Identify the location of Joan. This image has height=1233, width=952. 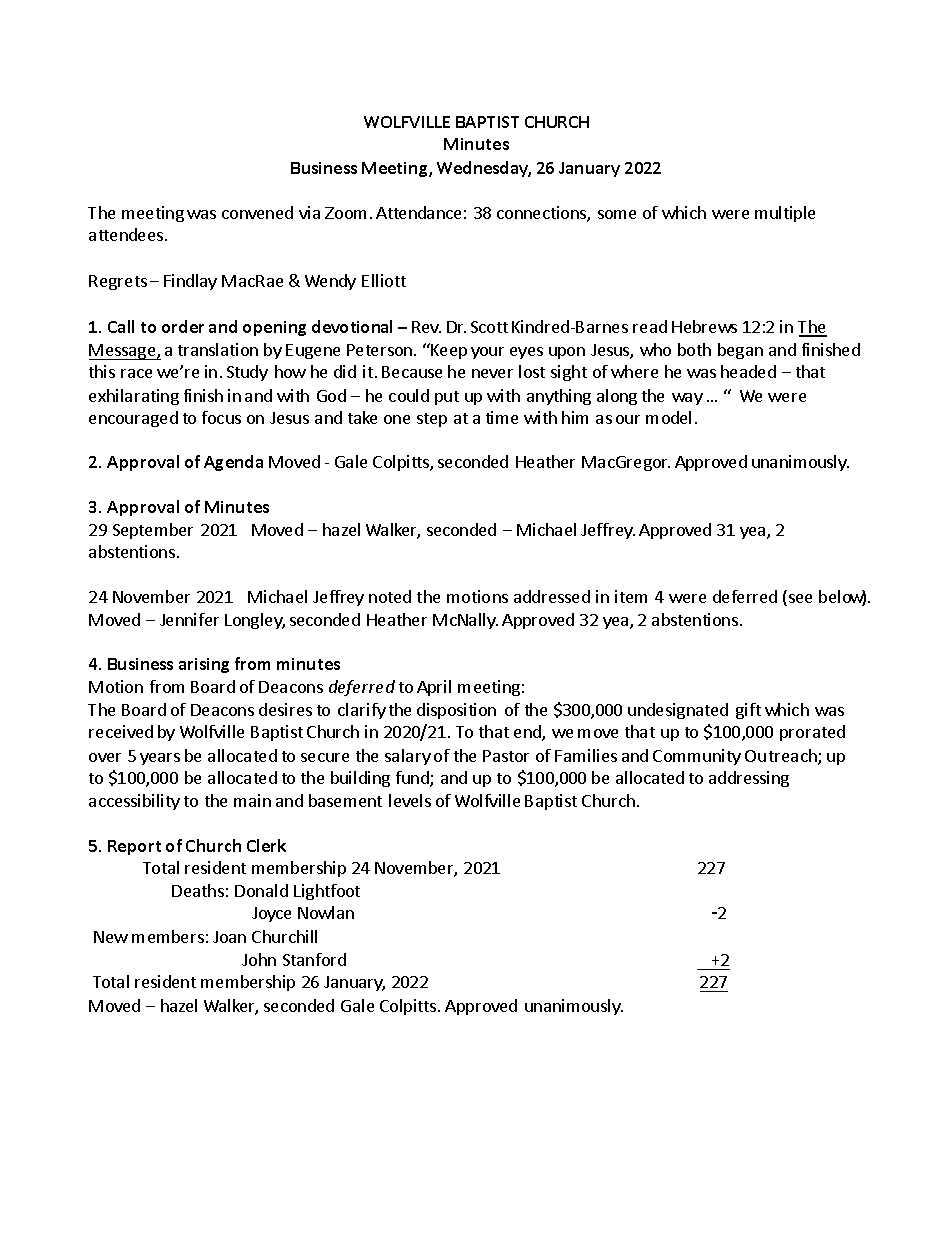
(229, 937).
